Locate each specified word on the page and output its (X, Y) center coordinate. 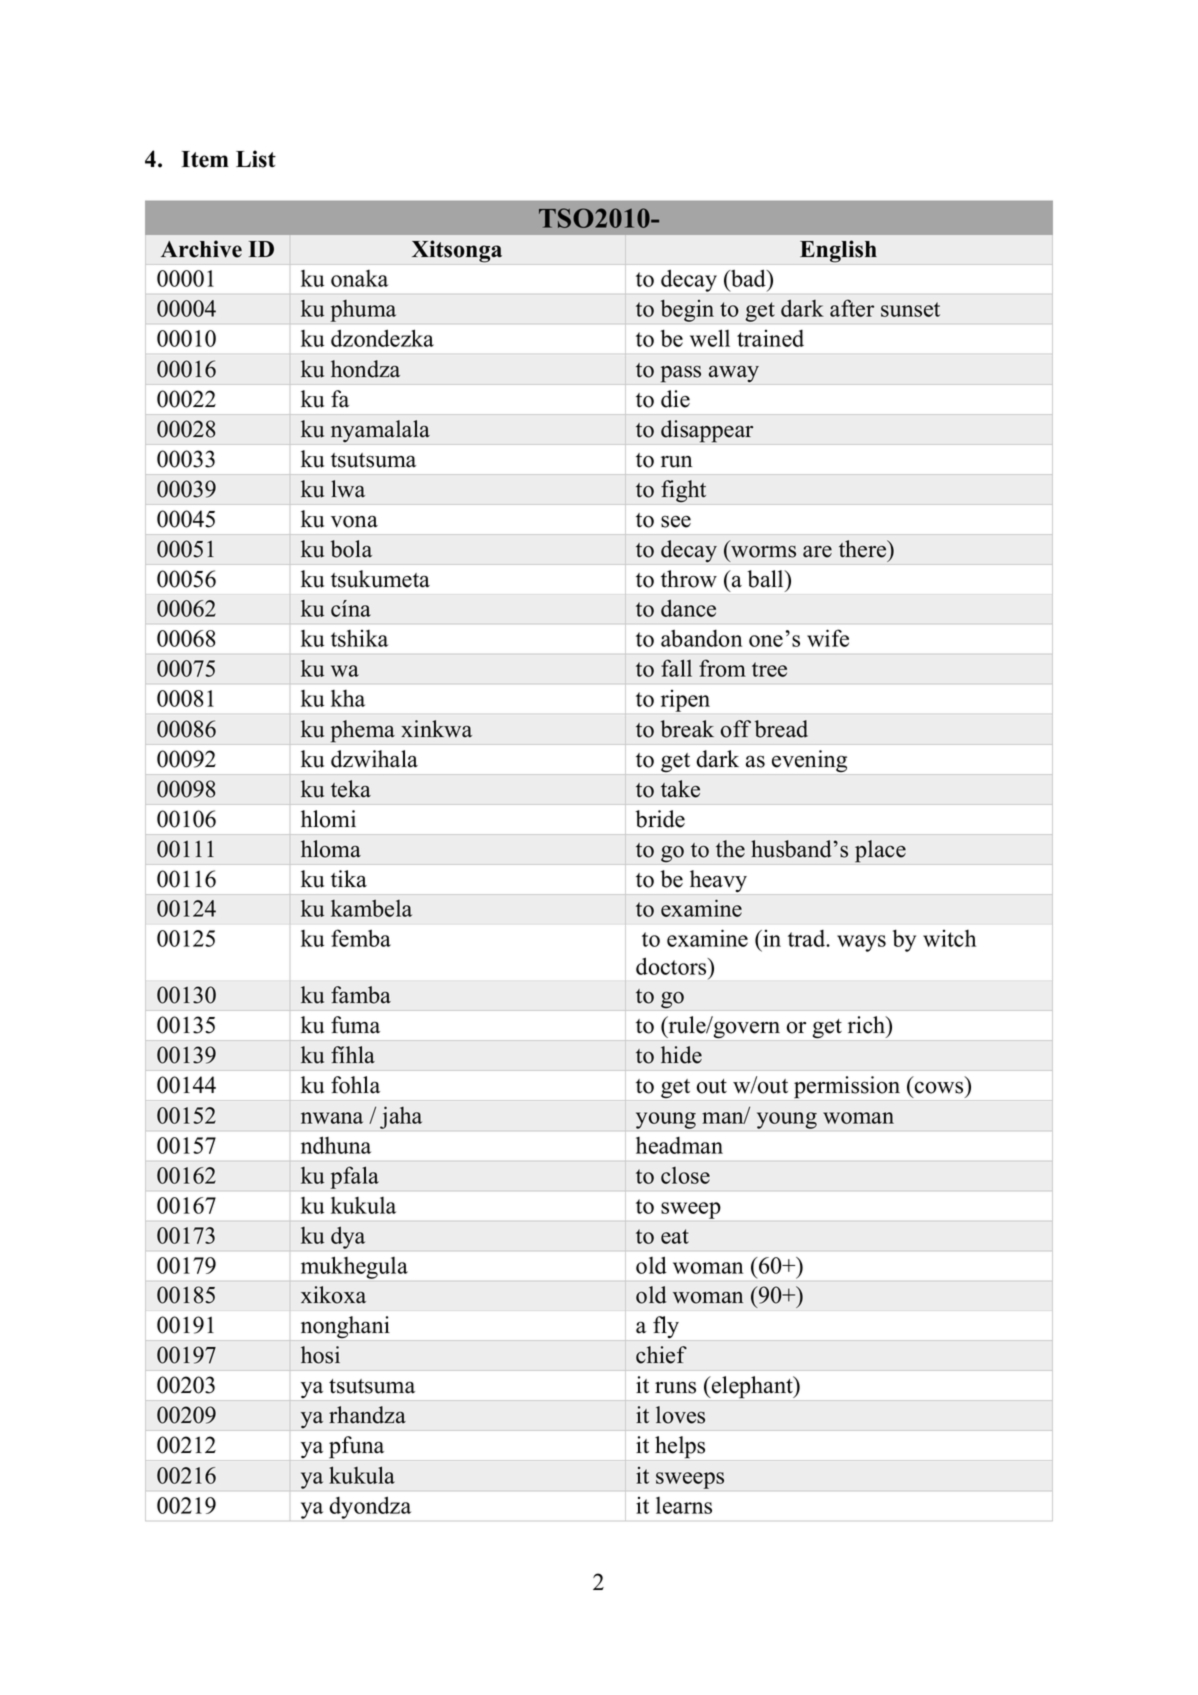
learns (684, 1505)
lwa (348, 489)
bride (660, 819)
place (880, 851)
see (676, 521)
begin (687, 310)
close (685, 1175)
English (838, 251)
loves (680, 1415)
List (256, 159)
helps (680, 1447)
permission (847, 1087)
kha (348, 698)
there (864, 549)
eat (675, 1236)
